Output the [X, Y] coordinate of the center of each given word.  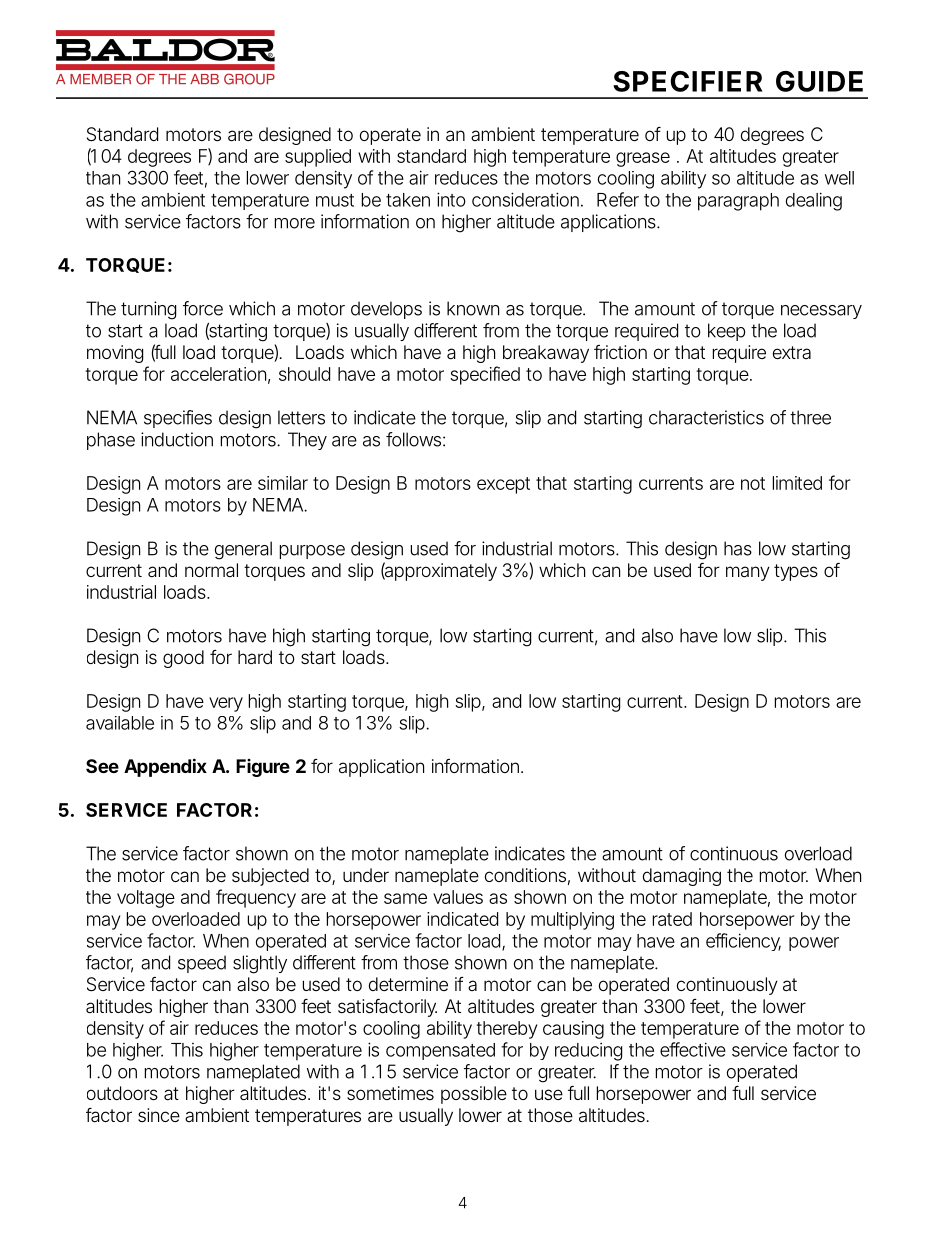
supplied [318, 158]
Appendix [165, 767]
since [159, 1115]
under [366, 875]
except [503, 485]
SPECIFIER [688, 81]
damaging [682, 877]
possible [474, 1095]
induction [177, 439]
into [451, 199]
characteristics [706, 417]
